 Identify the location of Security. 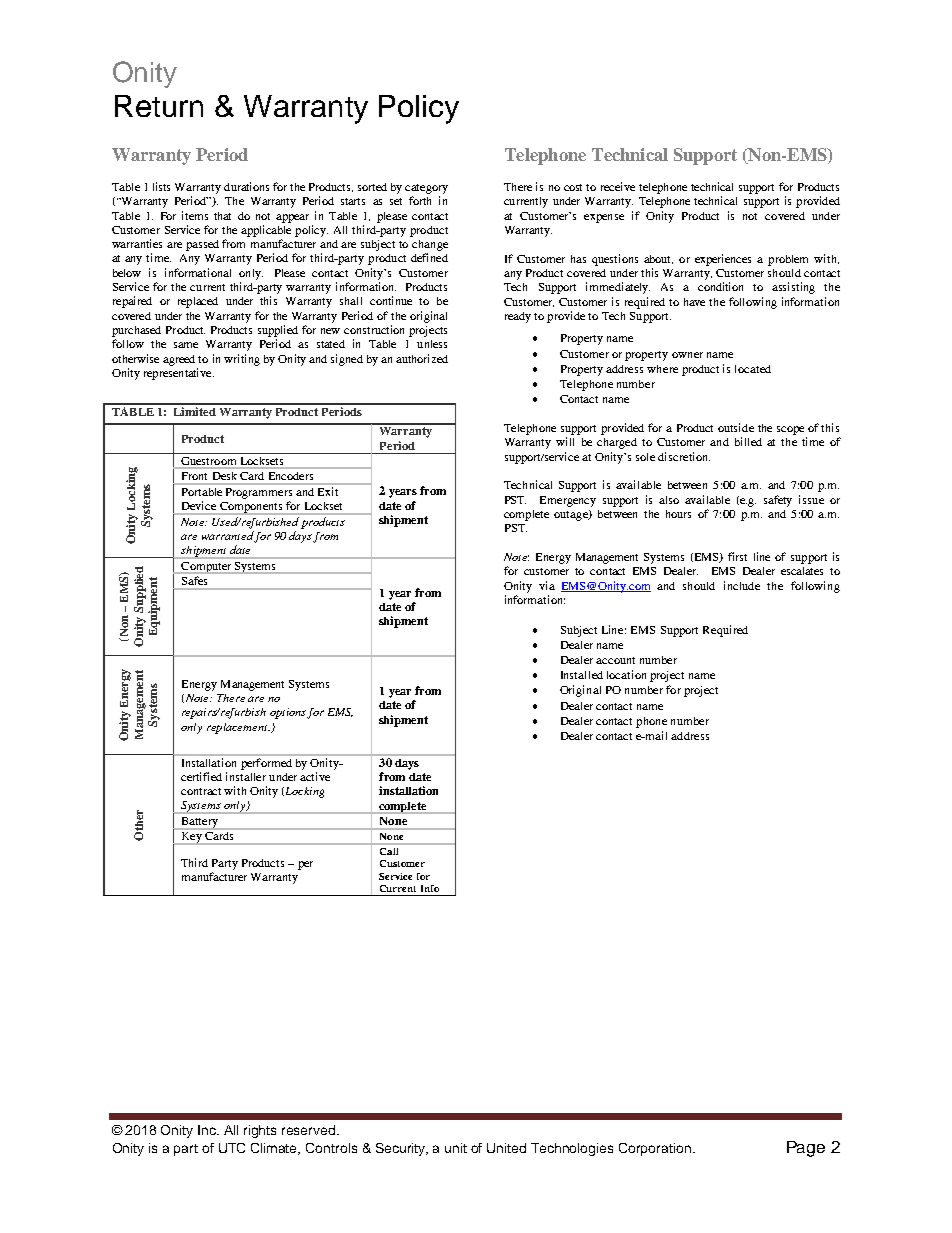
(402, 1149).
